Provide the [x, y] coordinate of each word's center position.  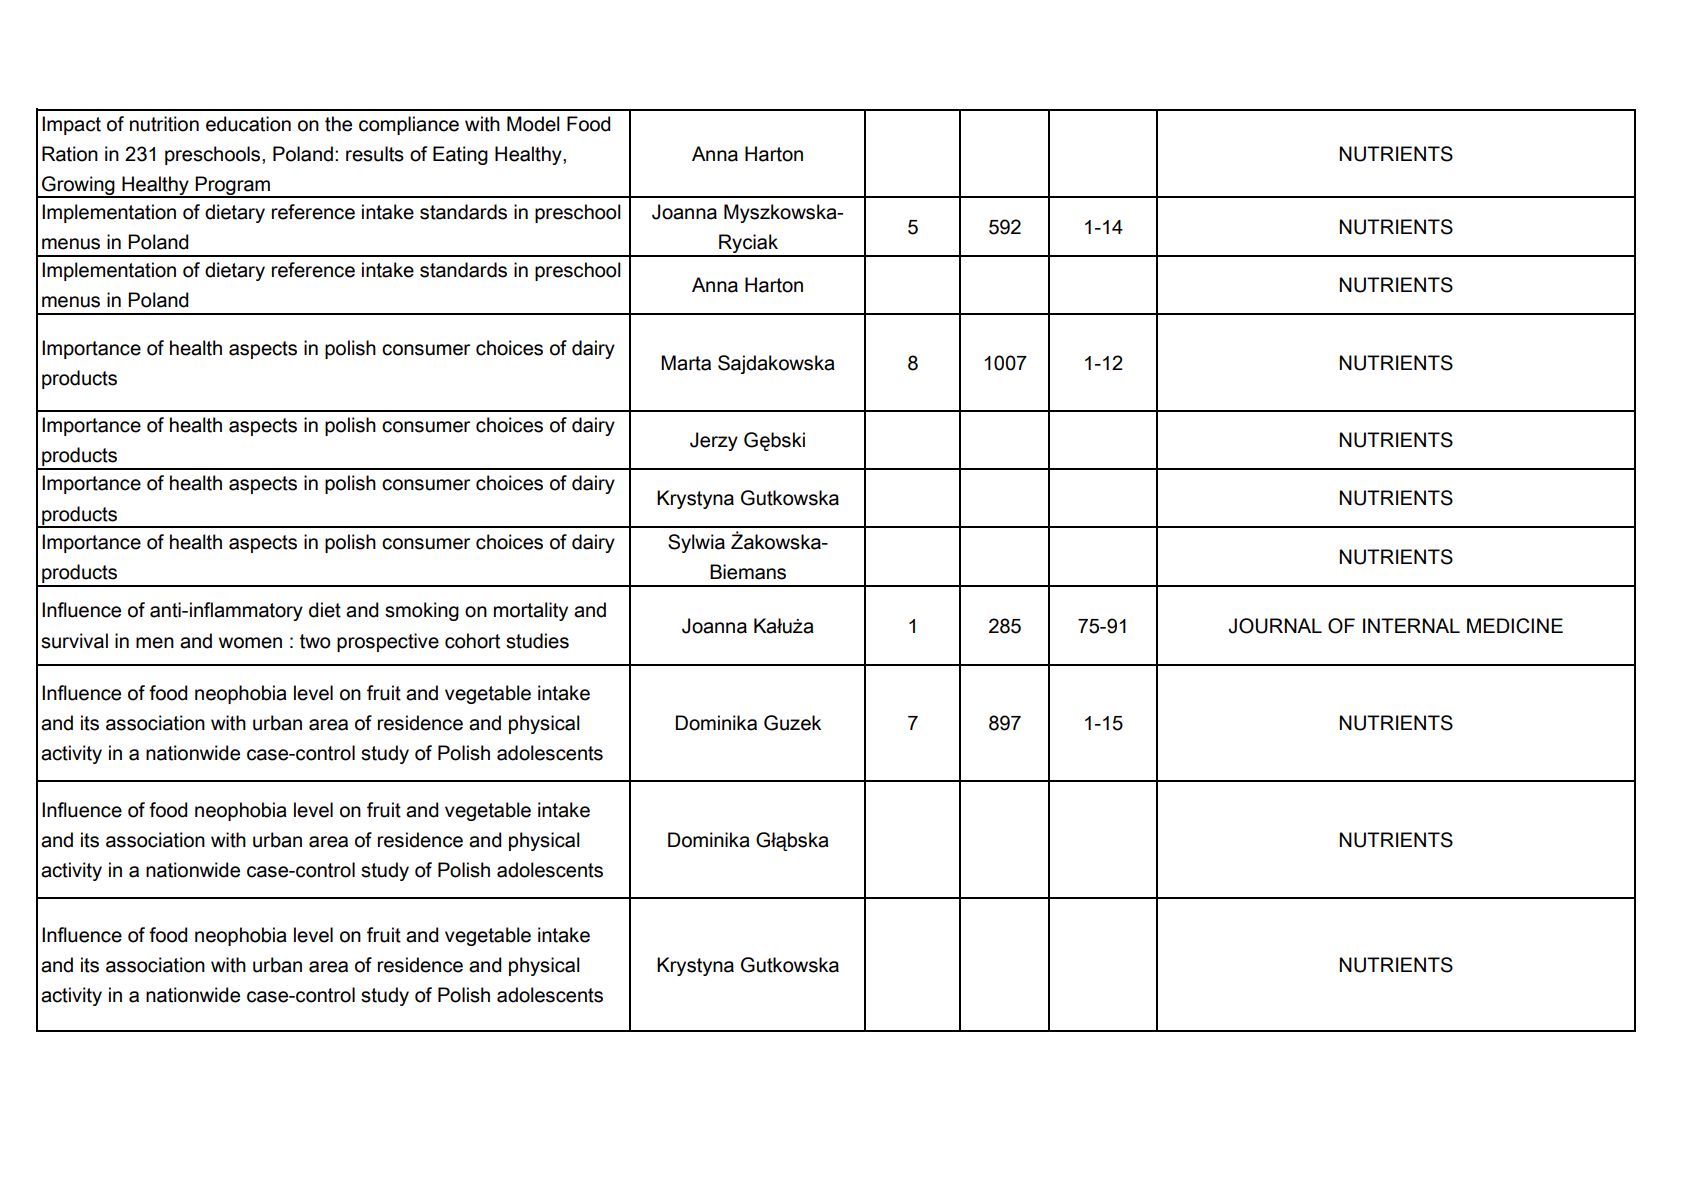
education [248, 124]
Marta [686, 363]
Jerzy [714, 441]
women [250, 643]
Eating [460, 155]
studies [537, 641]
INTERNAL [1411, 625]
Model [533, 124]
